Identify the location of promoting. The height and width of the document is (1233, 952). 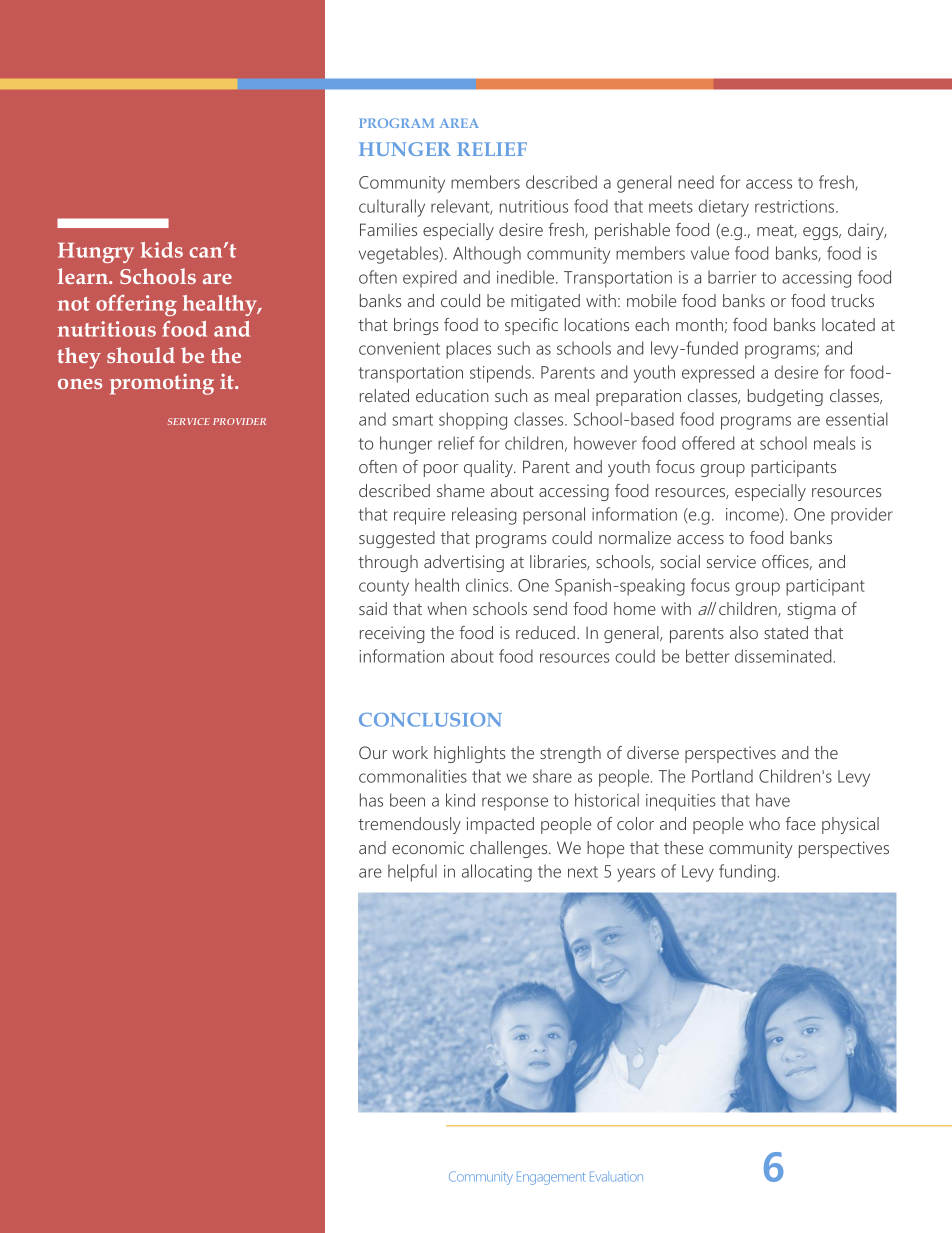
(162, 384).
